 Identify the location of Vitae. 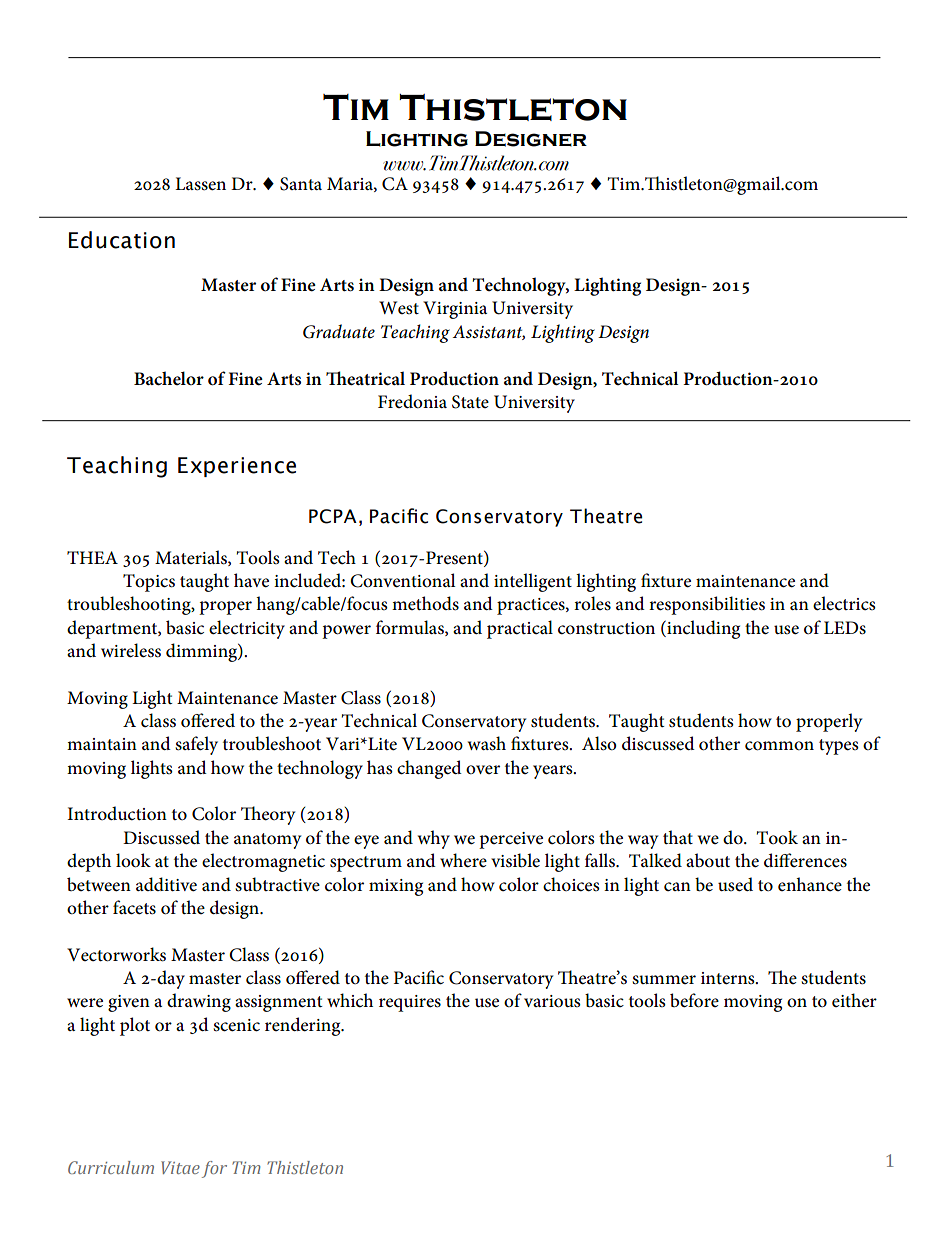
(180, 1167).
